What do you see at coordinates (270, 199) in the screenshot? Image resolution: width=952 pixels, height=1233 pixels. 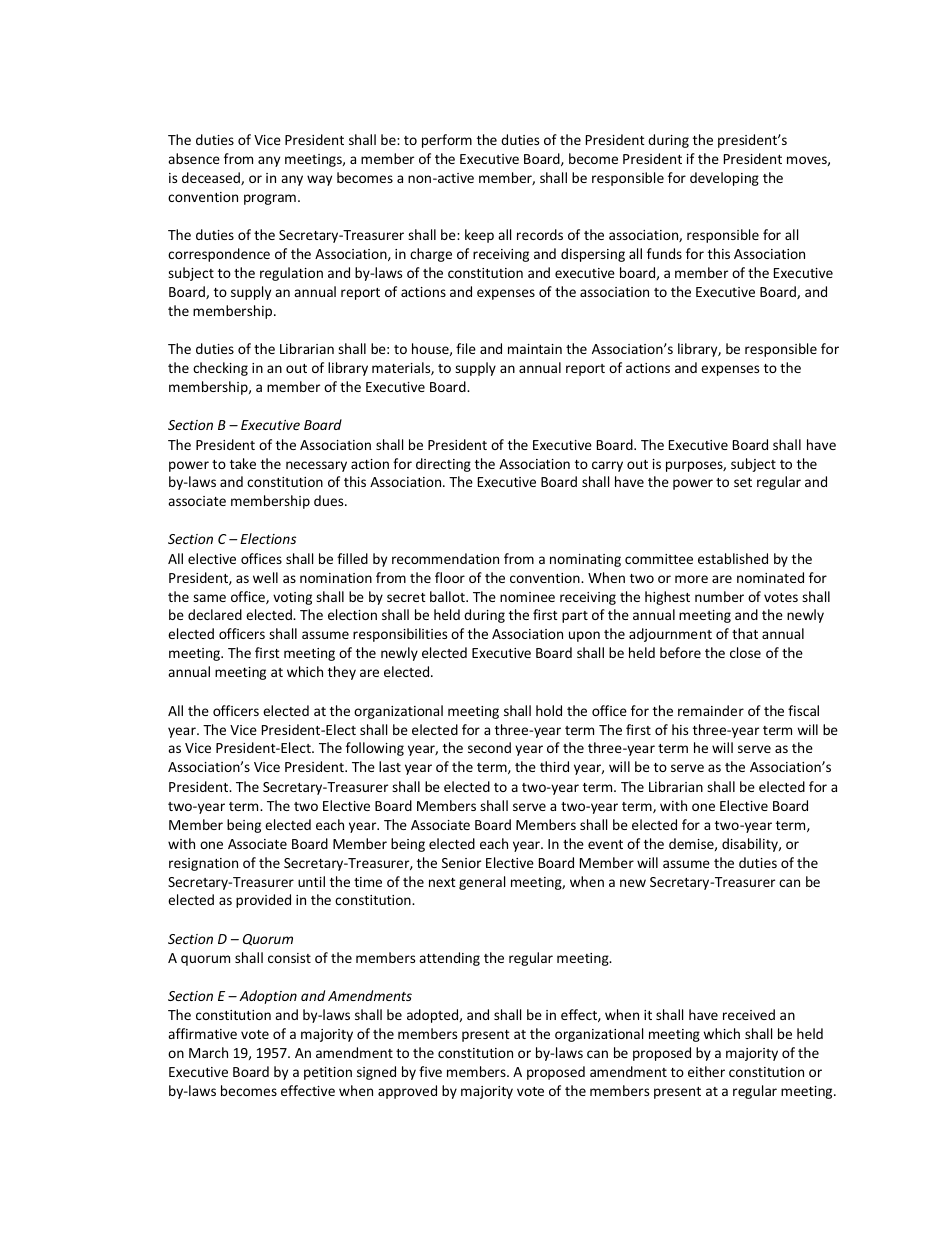 I see `program` at bounding box center [270, 199].
